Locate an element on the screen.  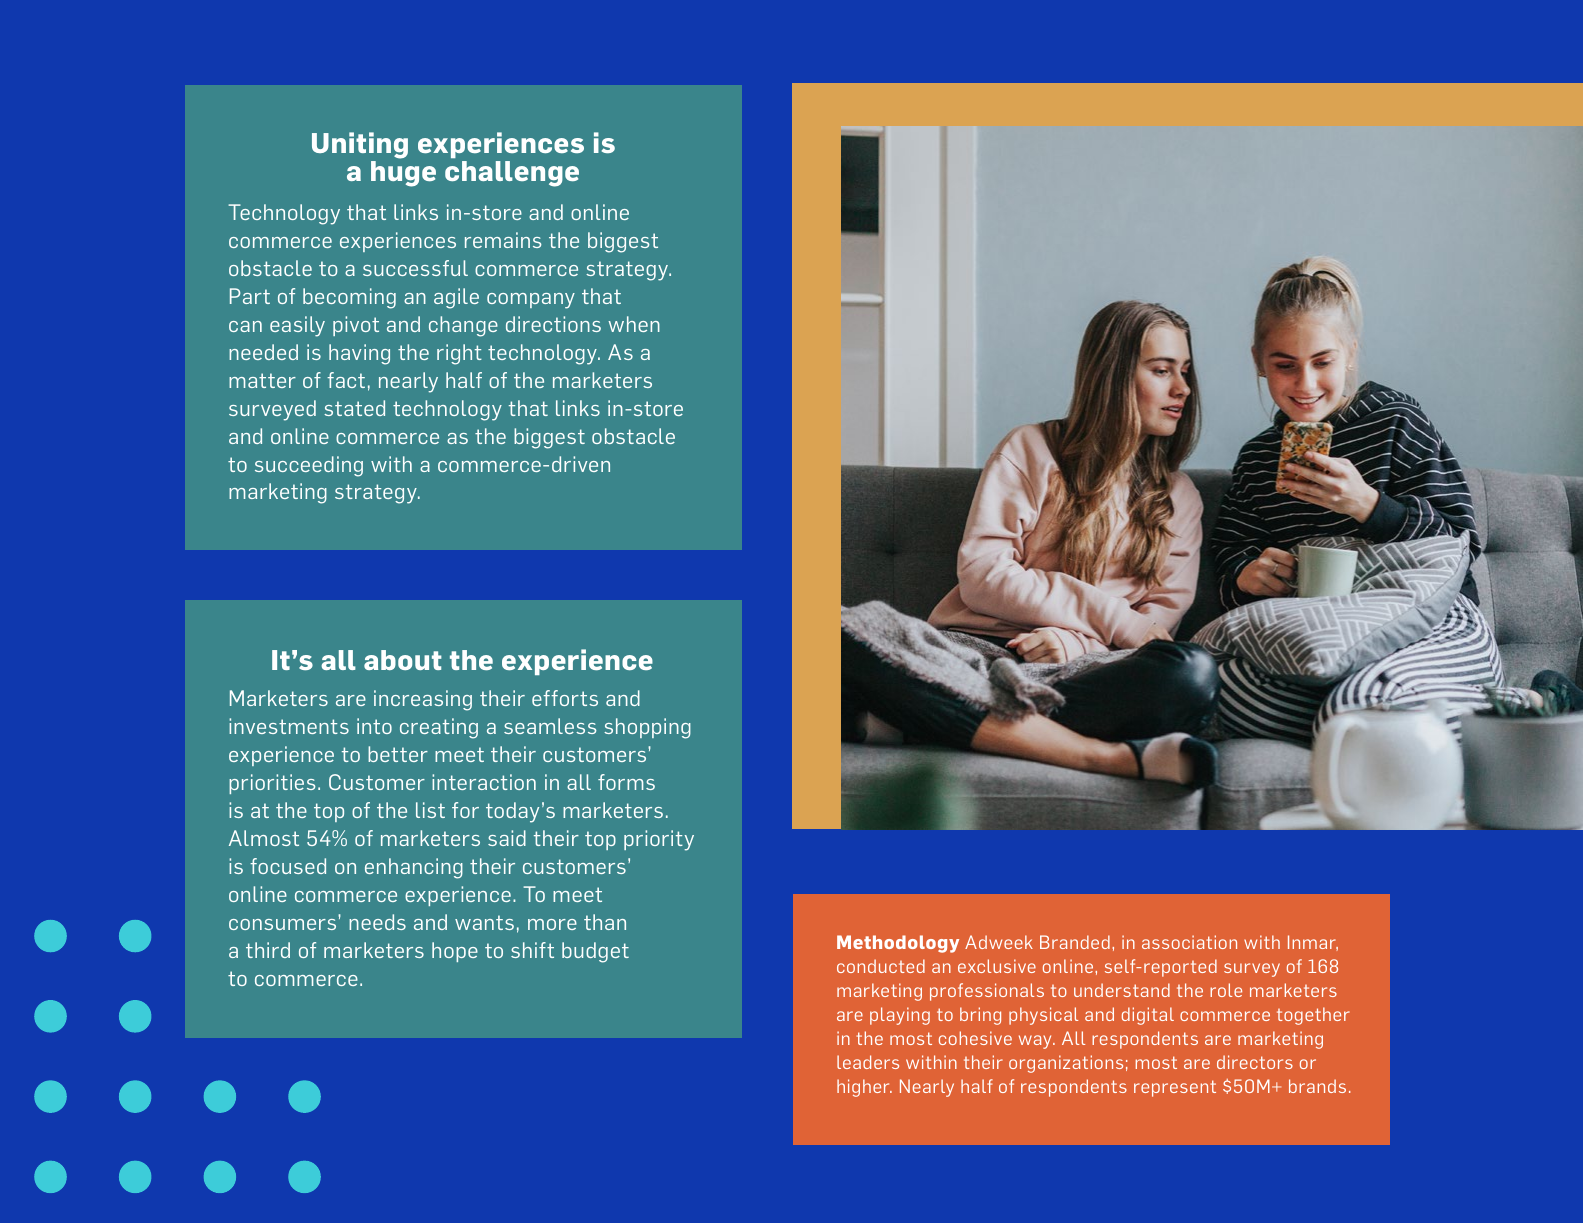
association is located at coordinates (1189, 942).
